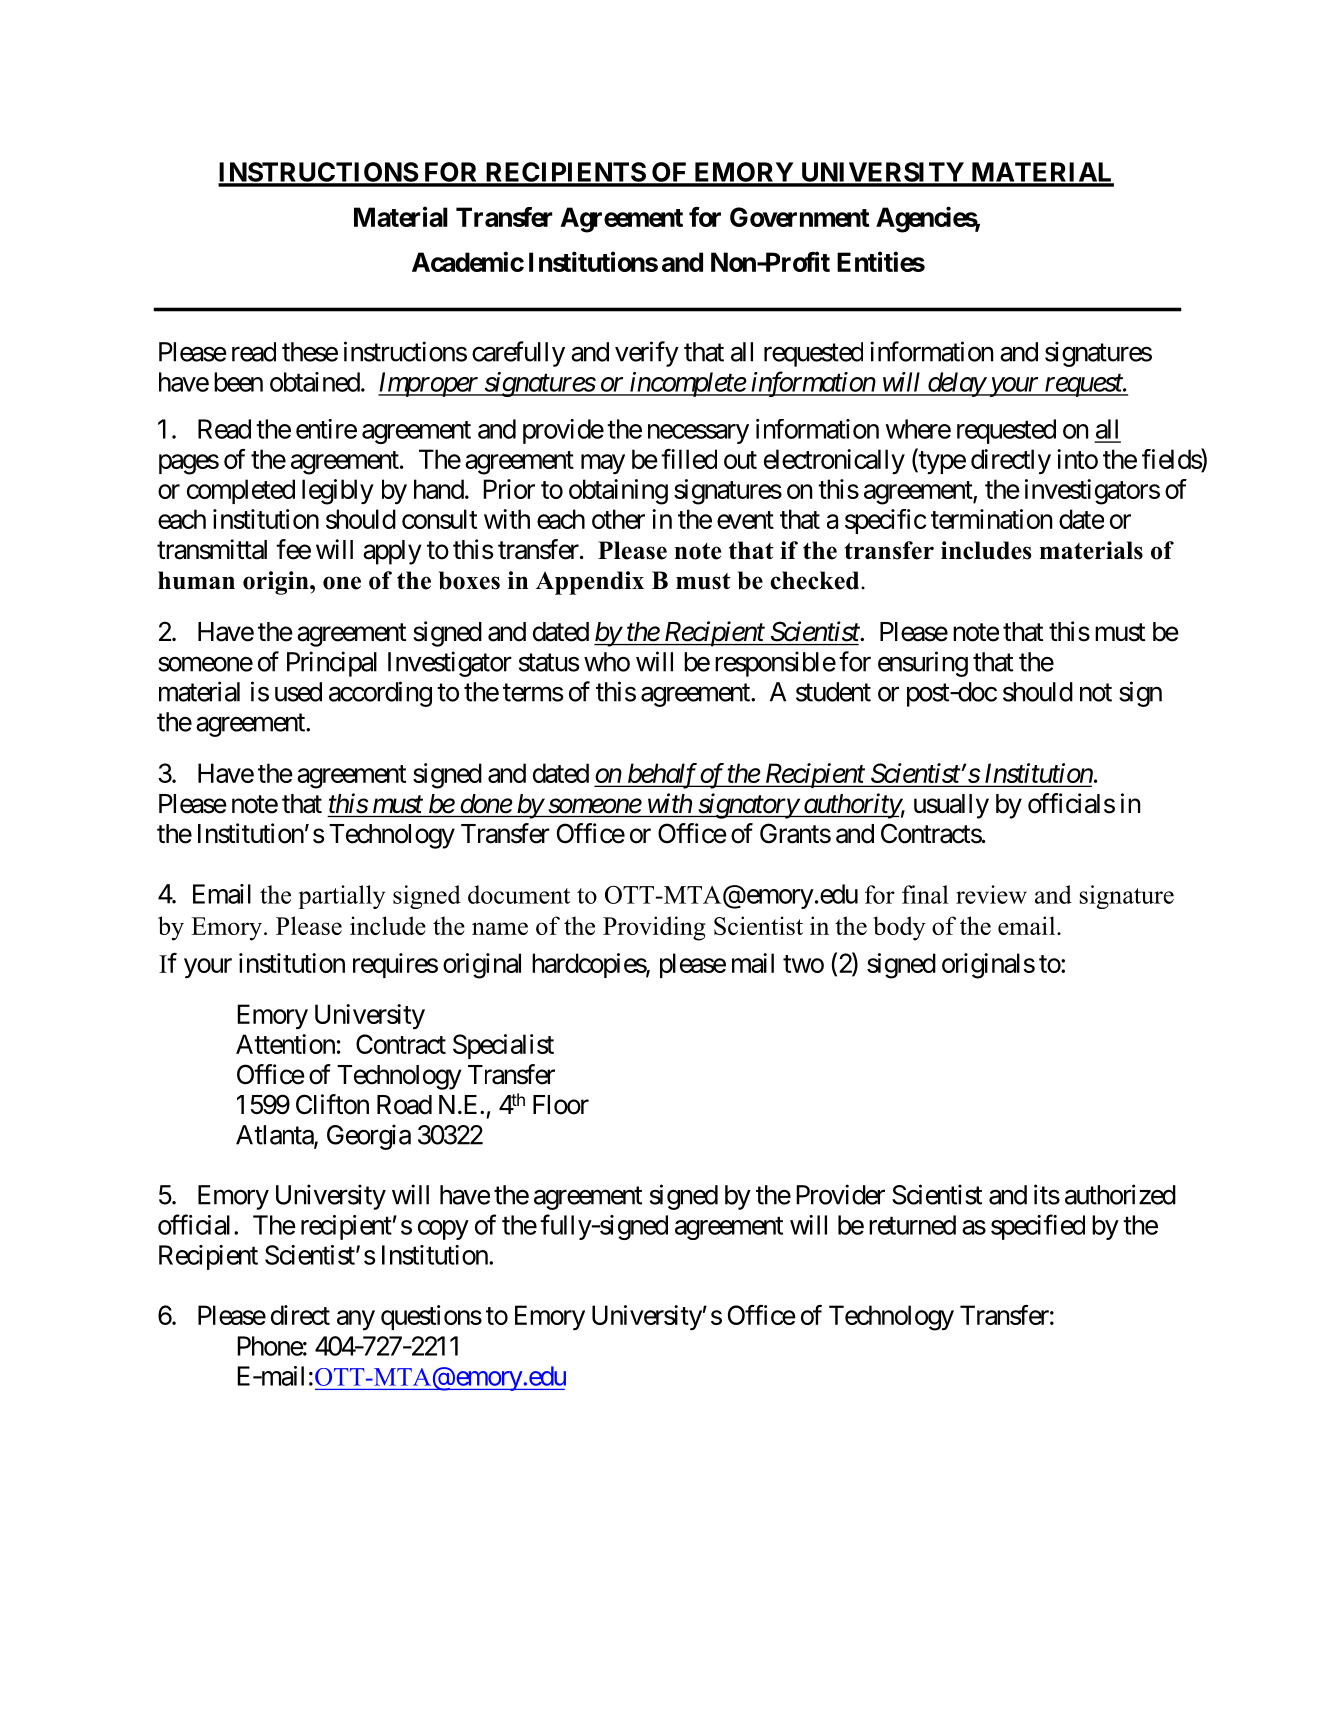  What do you see at coordinates (241, 491) in the document?
I see `completed` at bounding box center [241, 491].
